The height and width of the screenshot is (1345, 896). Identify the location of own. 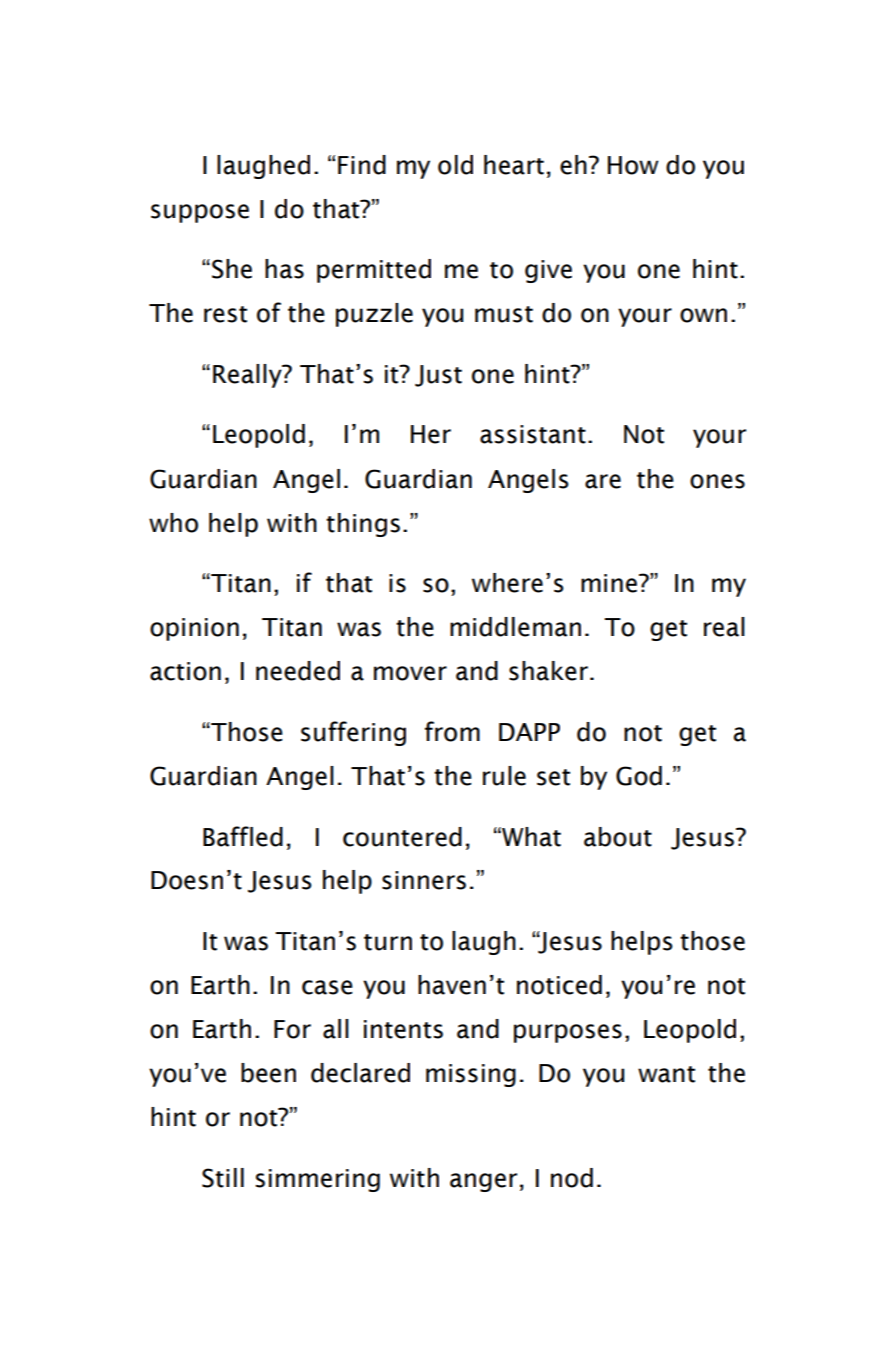
(703, 315).
